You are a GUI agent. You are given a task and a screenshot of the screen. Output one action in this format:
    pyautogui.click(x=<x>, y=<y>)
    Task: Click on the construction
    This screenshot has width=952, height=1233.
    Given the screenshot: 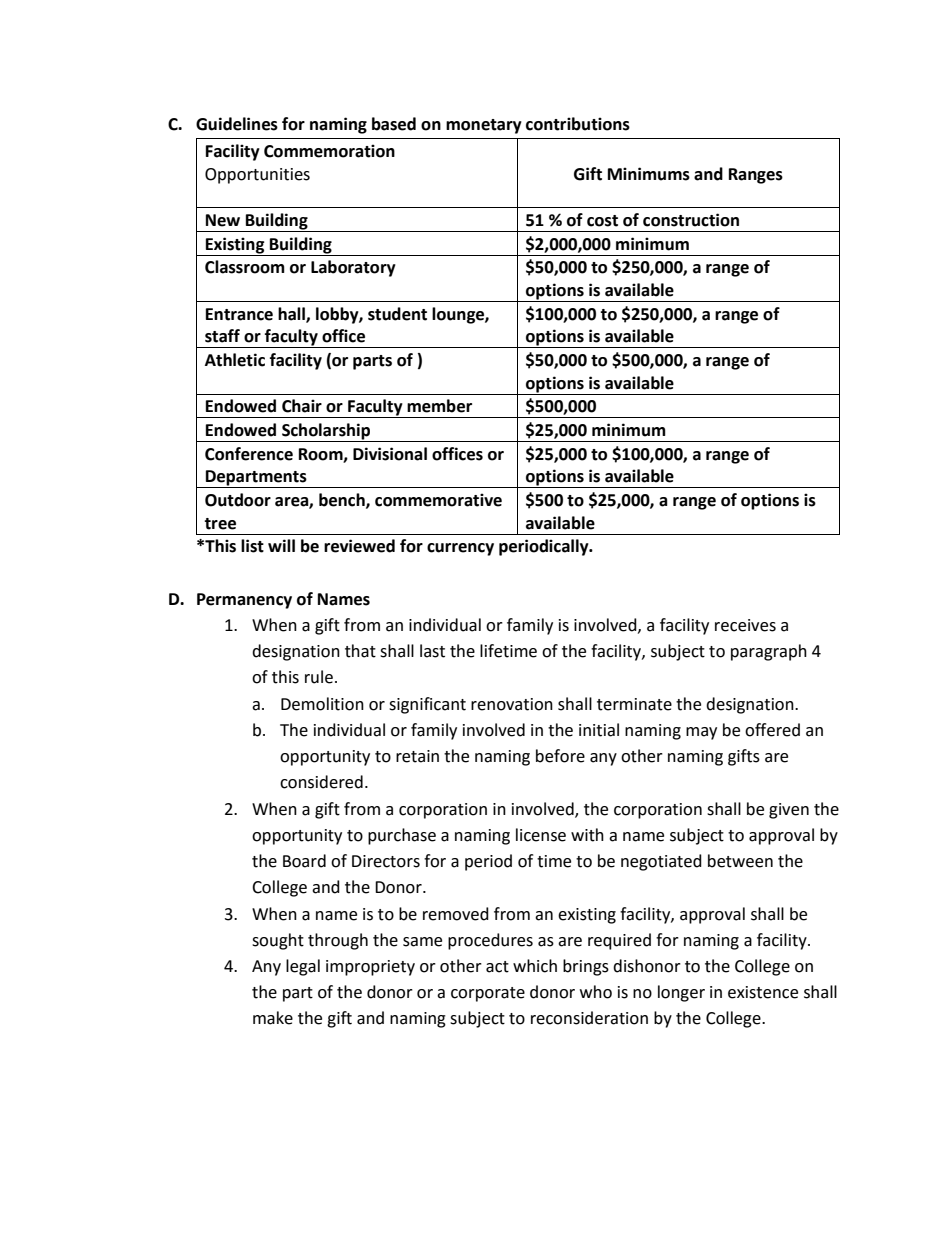 What is the action you would take?
    pyautogui.click(x=691, y=220)
